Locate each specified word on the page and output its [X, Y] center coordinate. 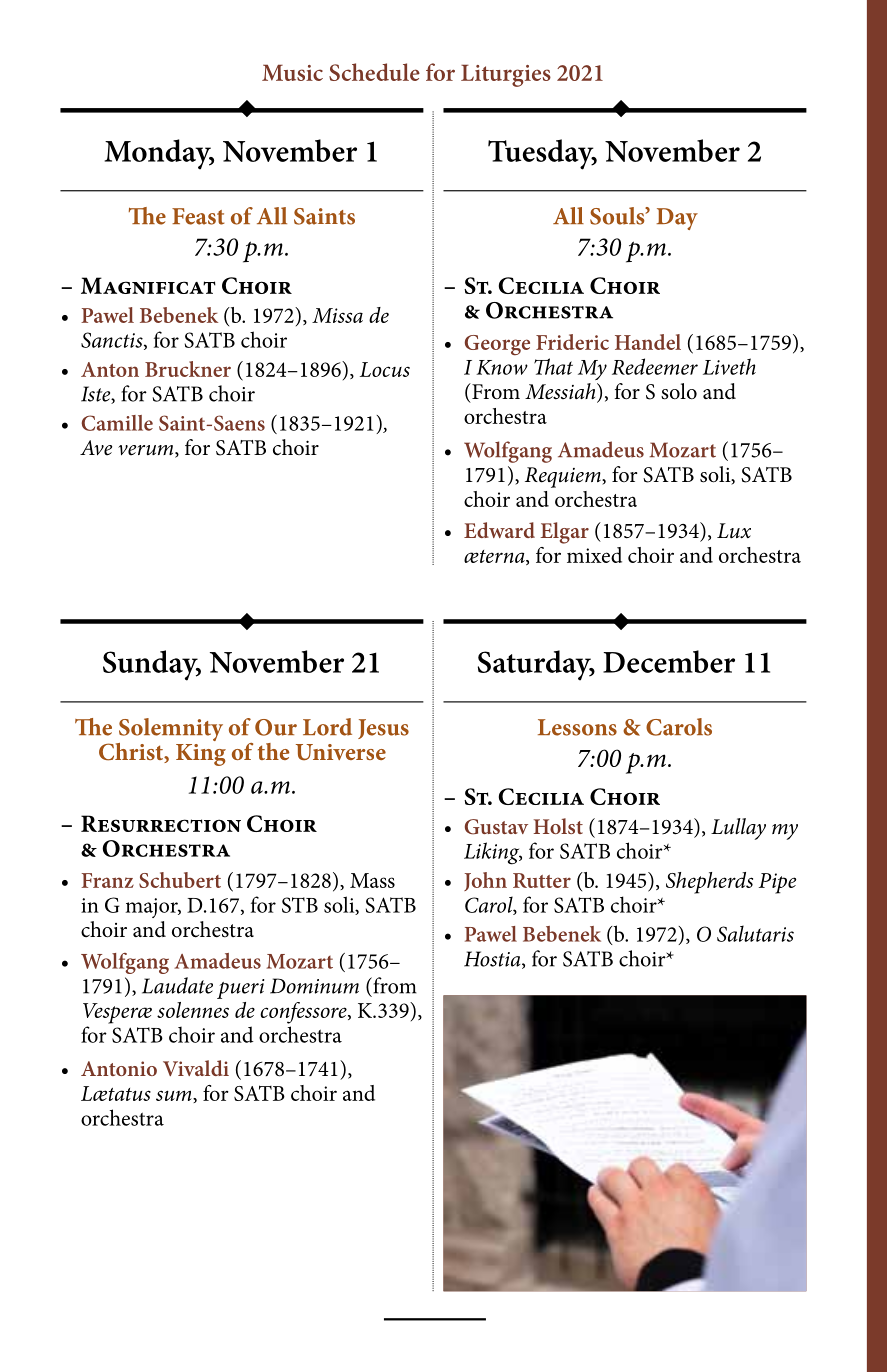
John [485, 881]
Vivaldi [196, 1068]
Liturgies [506, 75]
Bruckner [188, 369]
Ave [96, 448]
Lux [734, 531]
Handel [648, 342]
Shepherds [709, 883]
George [497, 345]
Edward [499, 530]
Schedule [374, 72]
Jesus [383, 729]
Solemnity [169, 731]
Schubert [180, 880]
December [669, 661]
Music [292, 72]
